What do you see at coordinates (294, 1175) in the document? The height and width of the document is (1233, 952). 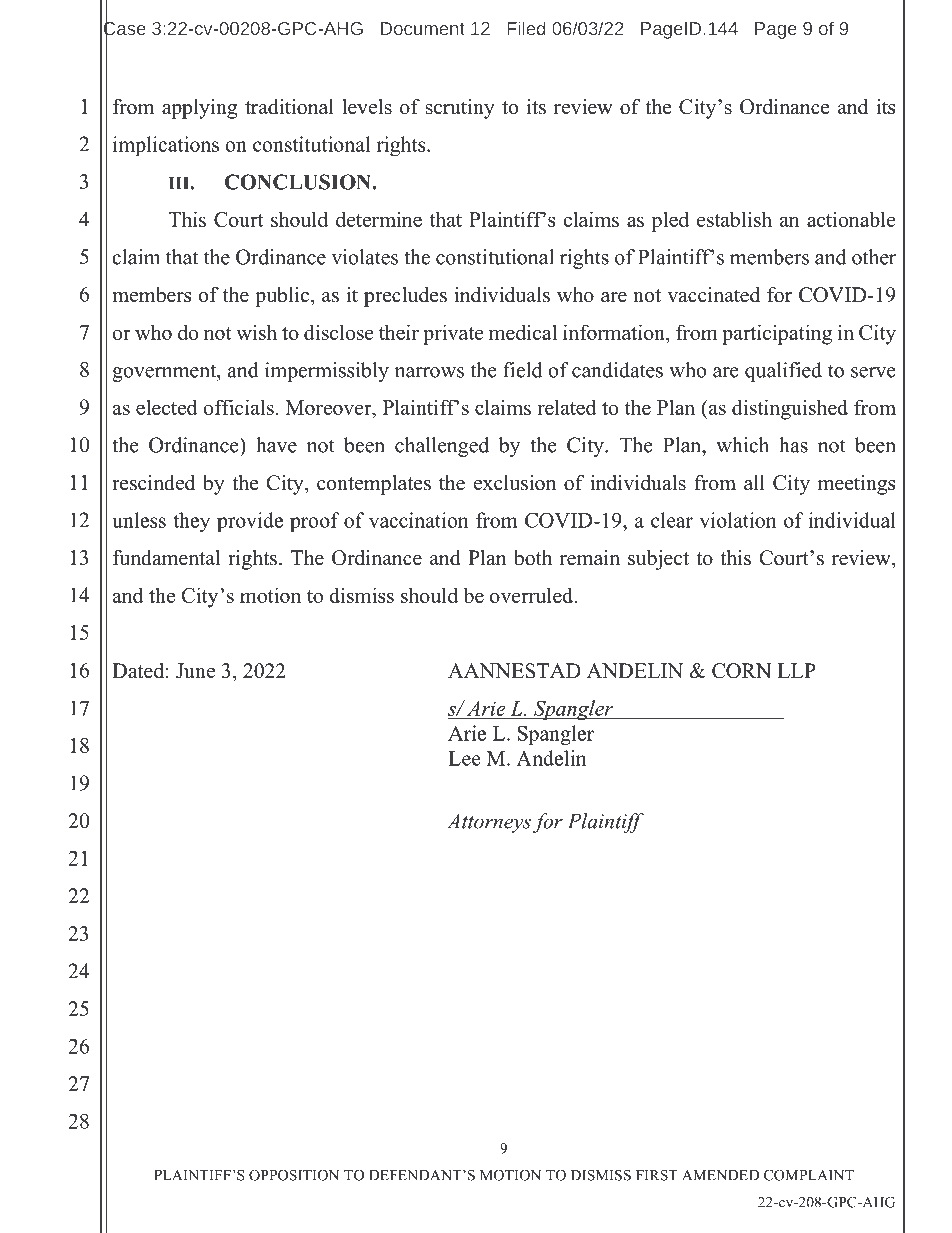 I see `OPPOSITION` at bounding box center [294, 1175].
